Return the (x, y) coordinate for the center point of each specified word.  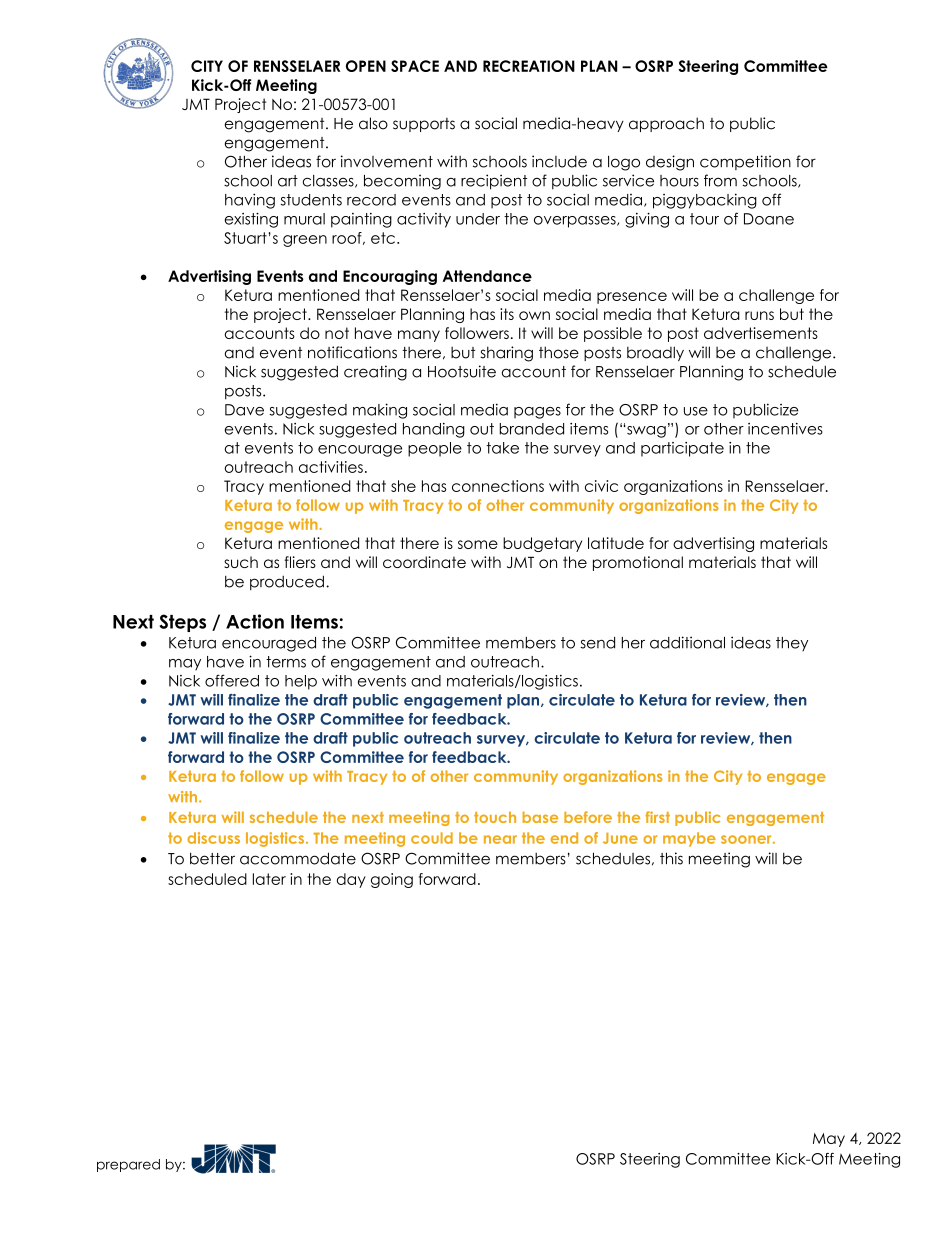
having (250, 201)
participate (682, 449)
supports (424, 125)
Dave (244, 410)
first (657, 817)
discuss (213, 838)
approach (666, 124)
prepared (128, 1165)
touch (495, 817)
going (392, 880)
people (435, 449)
